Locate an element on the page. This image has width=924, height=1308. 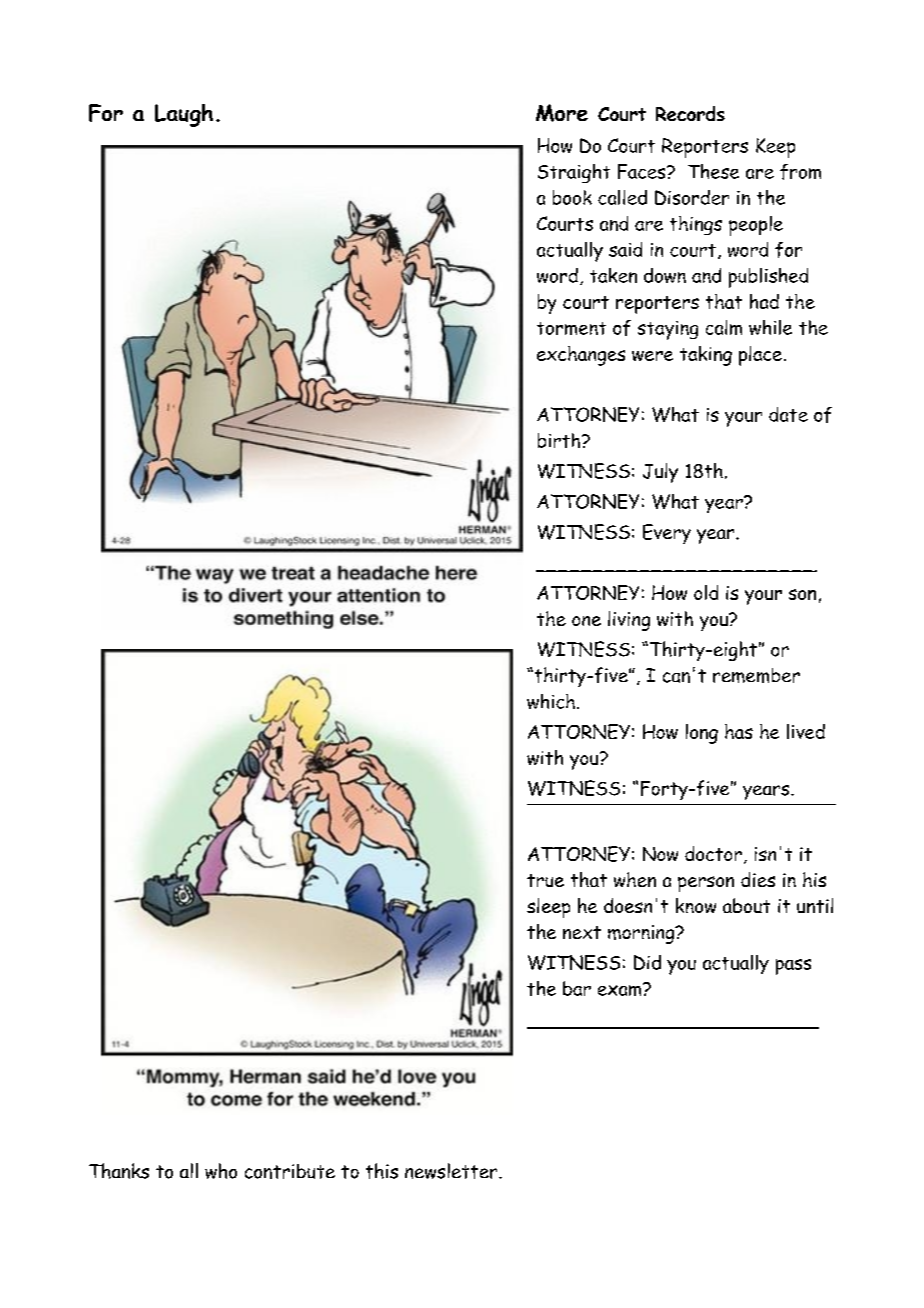
true is located at coordinates (545, 880).
